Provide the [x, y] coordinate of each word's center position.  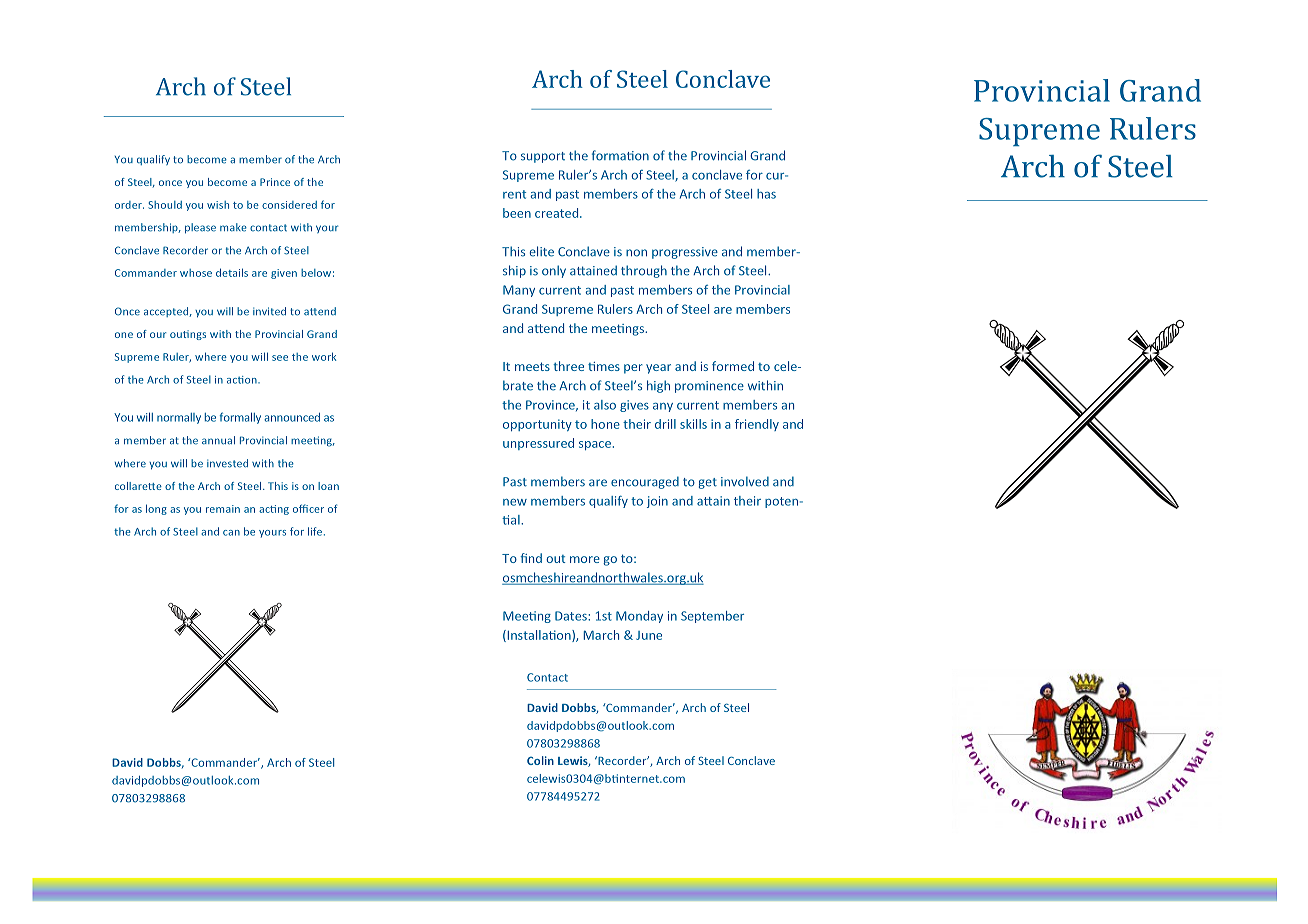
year [658, 369]
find [531, 558]
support [543, 157]
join [657, 502]
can [231, 533]
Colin [540, 760]
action [243, 380]
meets [532, 366]
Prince [275, 182]
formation [620, 155]
